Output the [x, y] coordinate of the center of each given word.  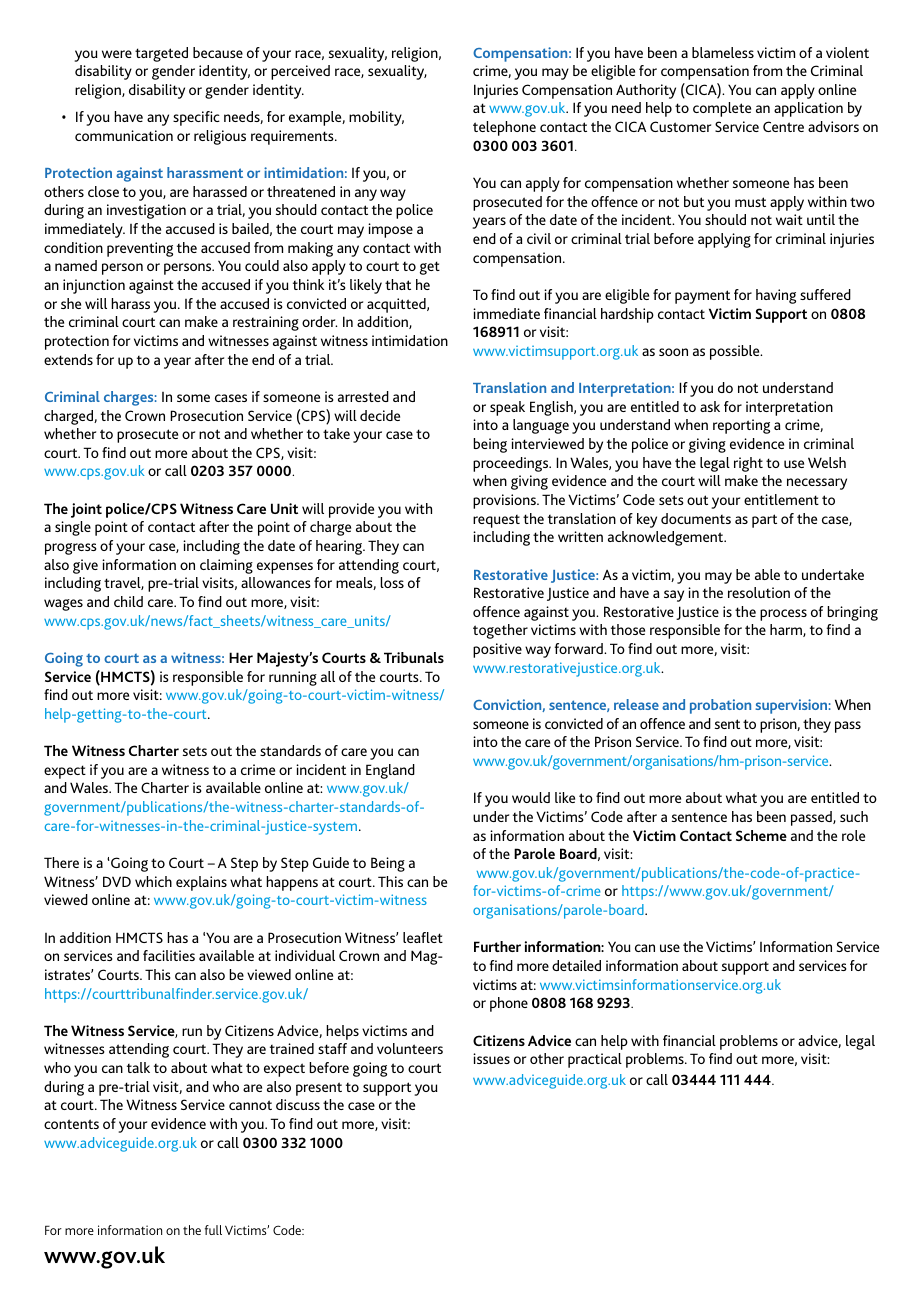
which [153, 881]
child [128, 601]
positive [497, 650]
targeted [161, 54]
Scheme [761, 835]
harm [787, 630]
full [213, 1230]
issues [491, 1058]
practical [595, 1060]
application [808, 109]
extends [68, 359]
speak [507, 408]
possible [736, 352]
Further [497, 946]
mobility [376, 118]
